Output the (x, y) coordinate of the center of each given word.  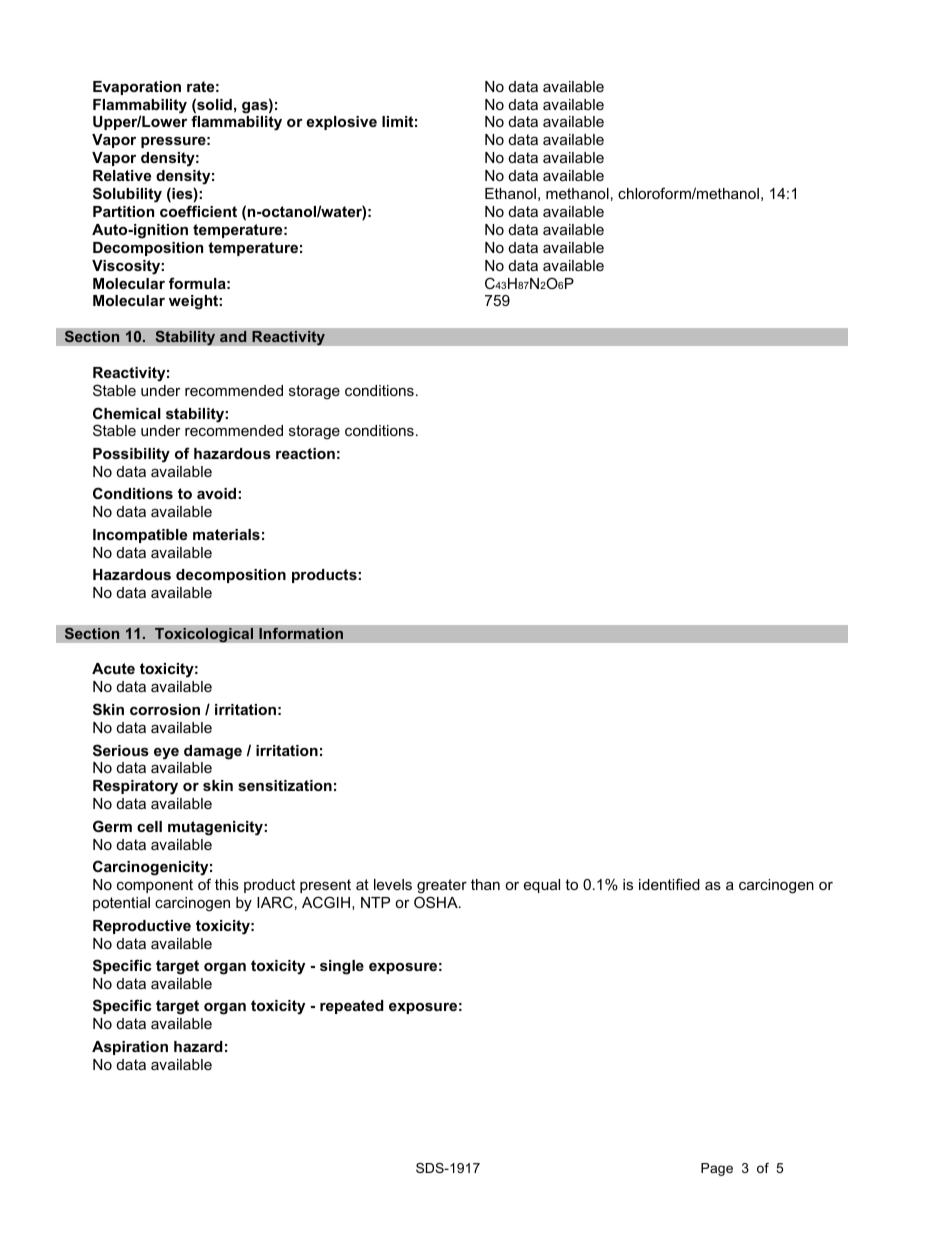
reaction (305, 453)
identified (669, 884)
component (155, 886)
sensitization (285, 785)
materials (226, 534)
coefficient (198, 211)
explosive (341, 123)
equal (542, 886)
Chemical (127, 413)
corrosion (165, 709)
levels (393, 884)
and (233, 337)
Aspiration (130, 1048)
